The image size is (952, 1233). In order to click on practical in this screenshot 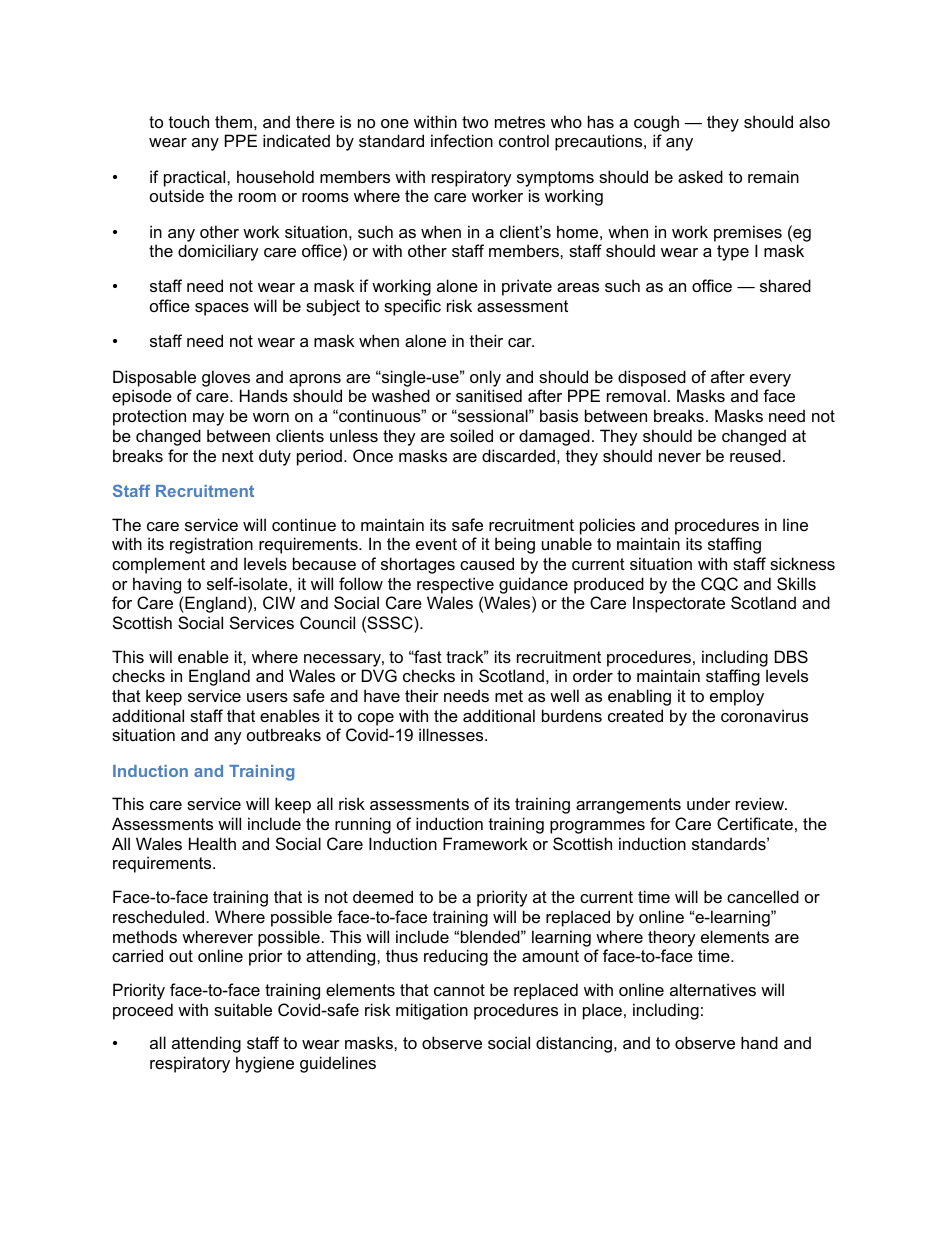, I will do `click(196, 178)`.
